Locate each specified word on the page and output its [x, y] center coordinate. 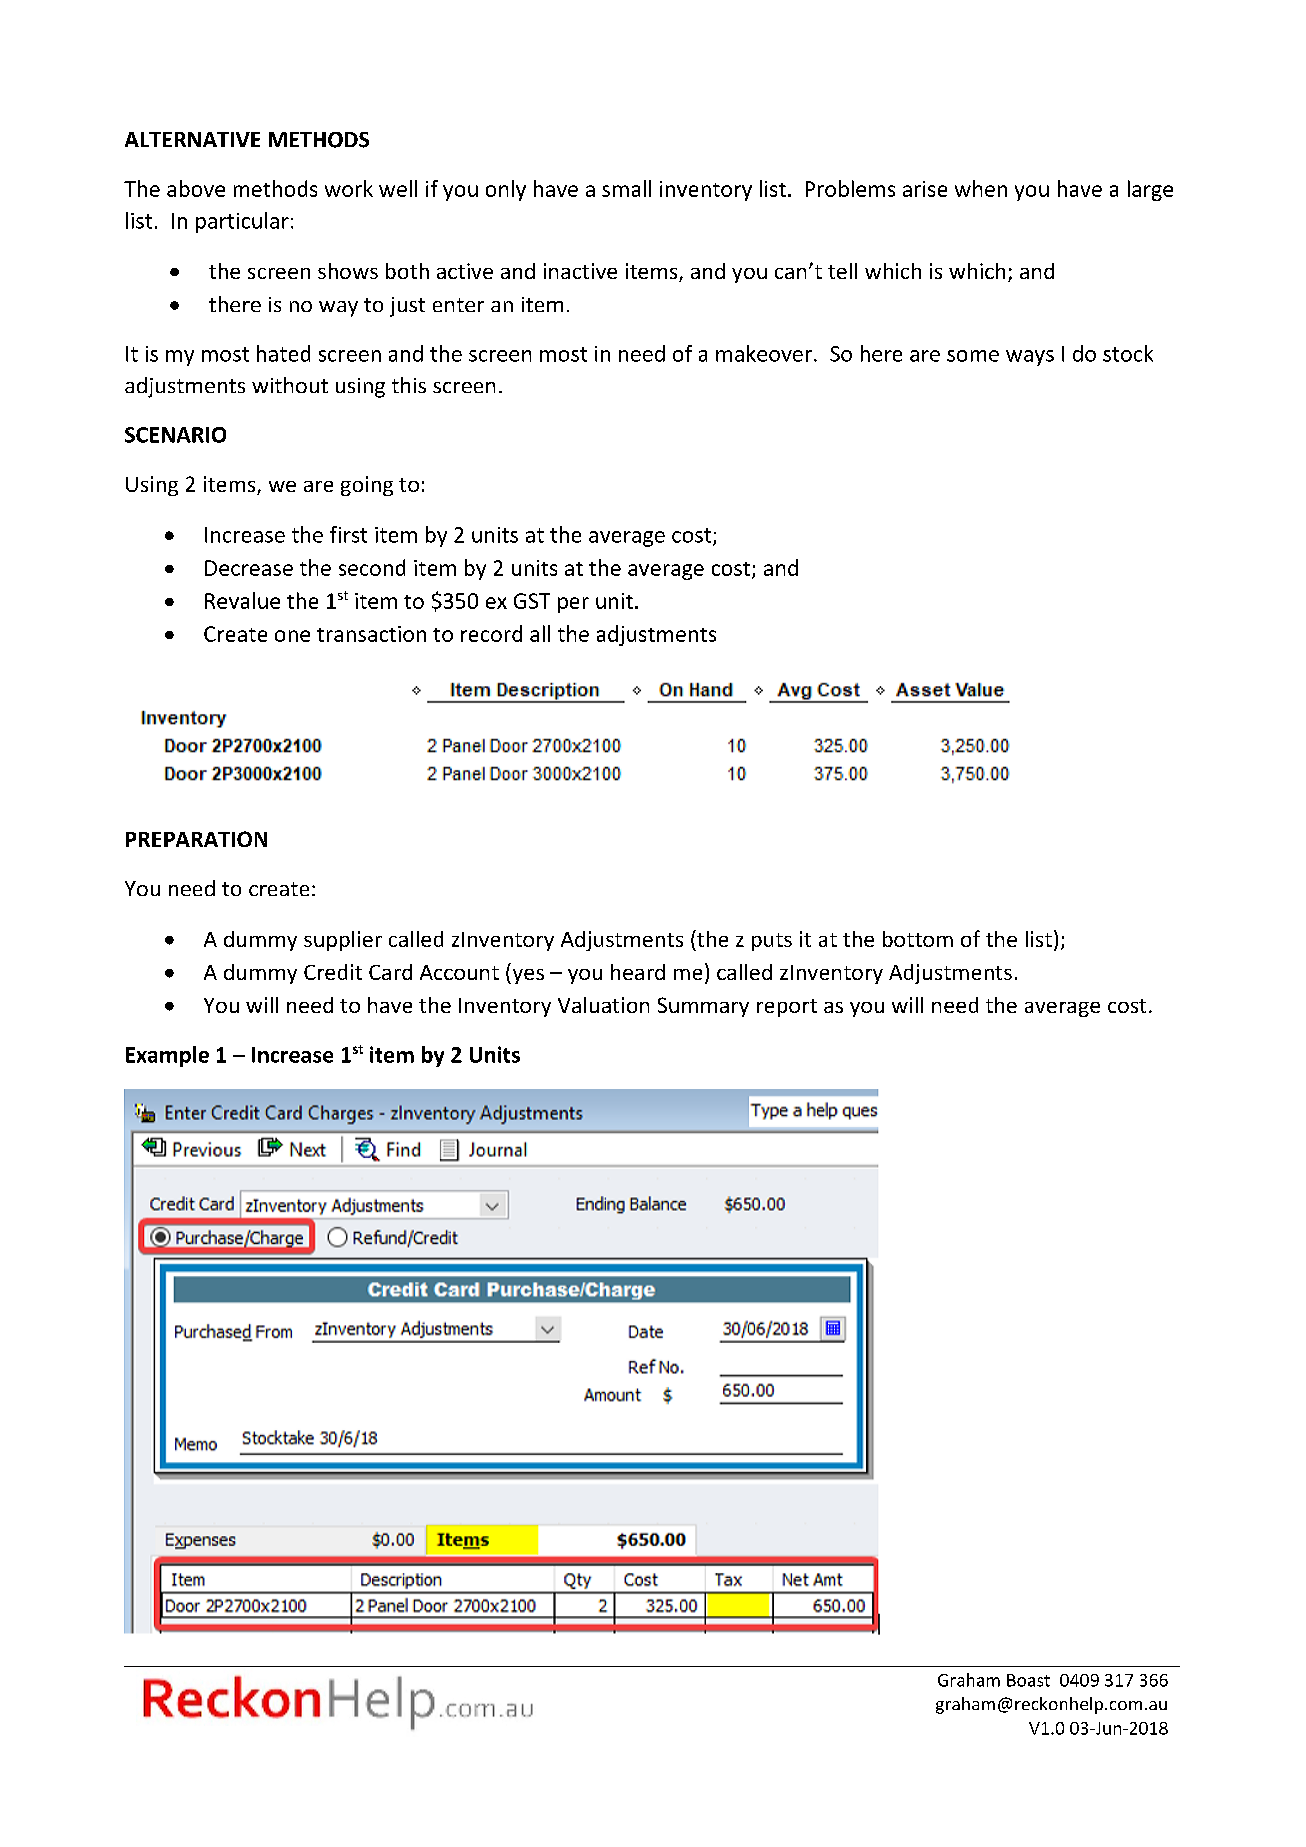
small [626, 188]
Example [167, 1056]
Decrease [249, 568]
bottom [918, 939]
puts [772, 942]
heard [638, 972]
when [981, 188]
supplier [343, 941]
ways [1030, 358]
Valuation [603, 1005]
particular [242, 222]
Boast [1028, 1680]
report [787, 1008]
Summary [703, 1007]
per [573, 605]
